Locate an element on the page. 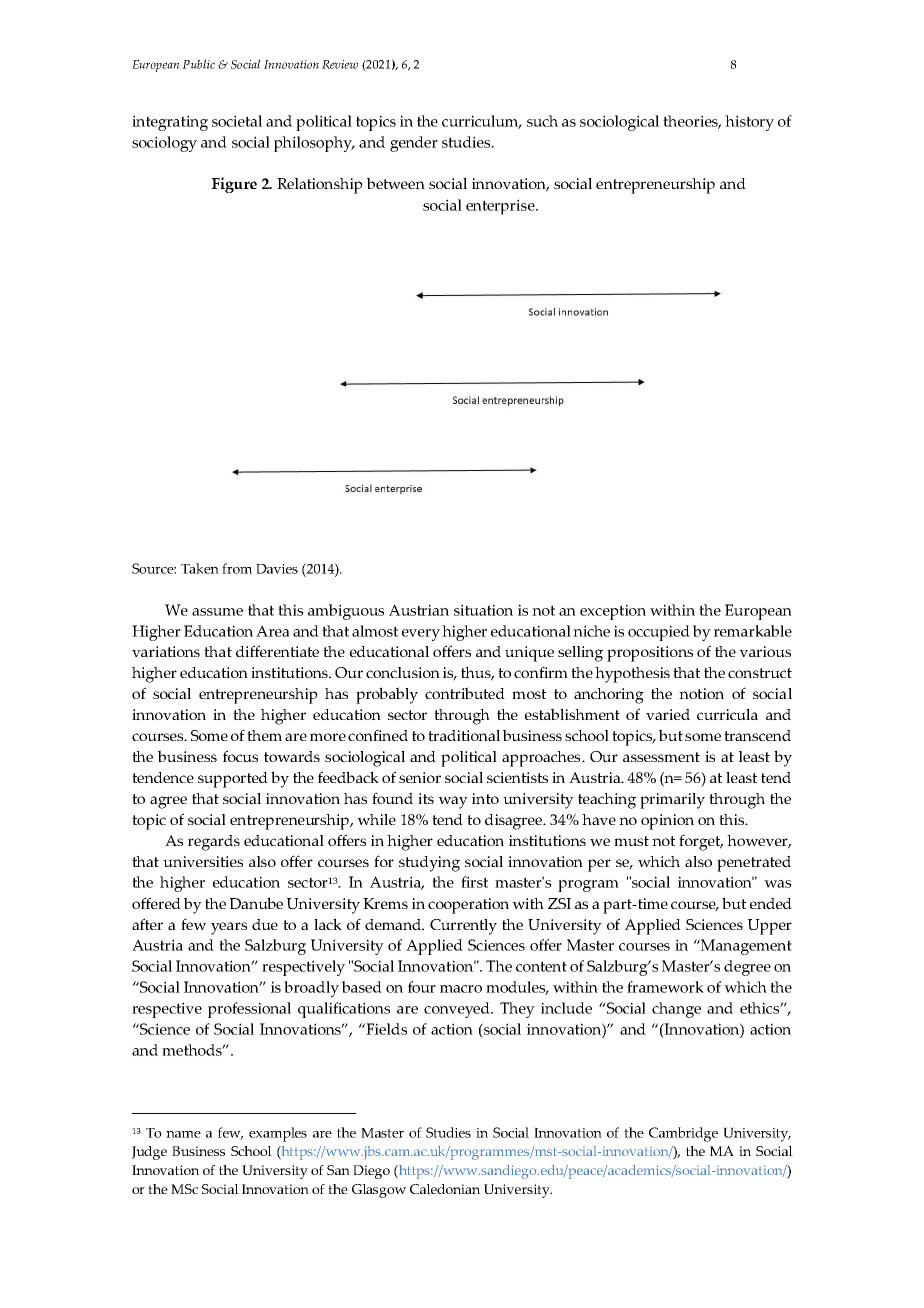  Figure is located at coordinates (234, 185).
